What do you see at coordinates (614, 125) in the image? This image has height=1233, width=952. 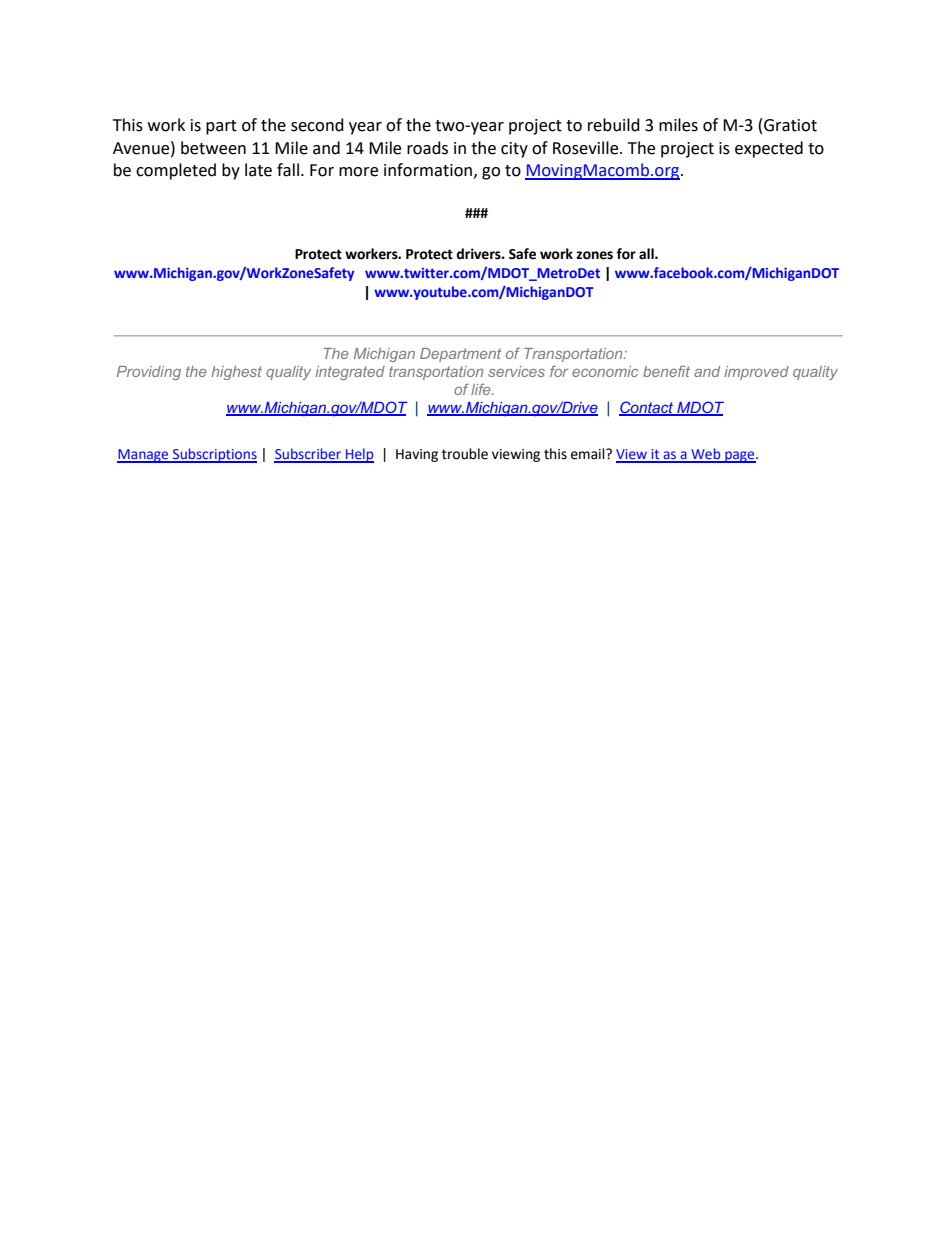 I see `rebuild` at bounding box center [614, 125].
